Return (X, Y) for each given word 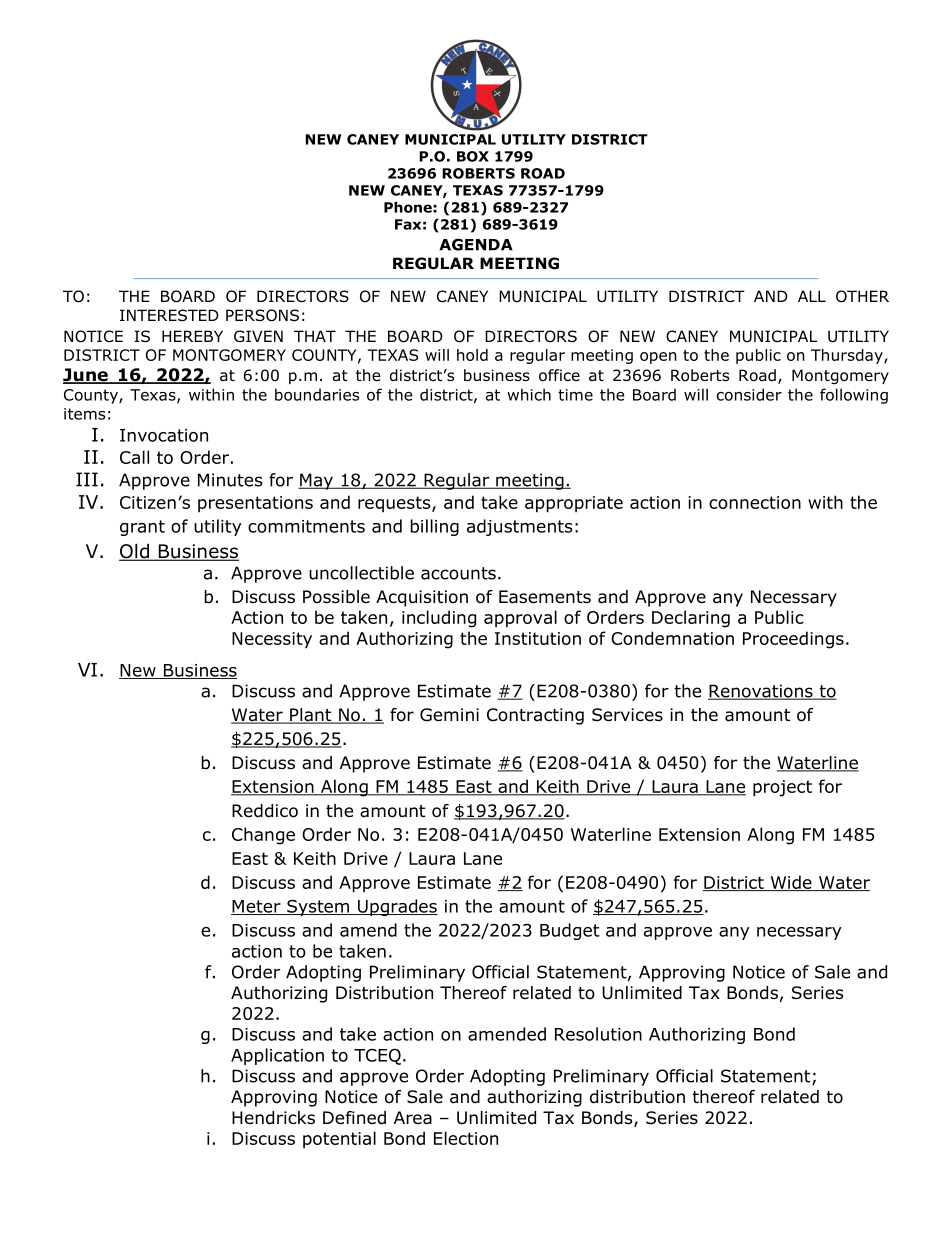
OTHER (862, 296)
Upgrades (397, 907)
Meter (257, 907)
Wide (791, 883)
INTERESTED (169, 315)
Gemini (449, 715)
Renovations (761, 692)
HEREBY (192, 336)
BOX (473, 156)
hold (472, 355)
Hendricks (273, 1118)
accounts (458, 573)
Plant (311, 716)
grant (142, 528)
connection (755, 502)
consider (749, 394)
